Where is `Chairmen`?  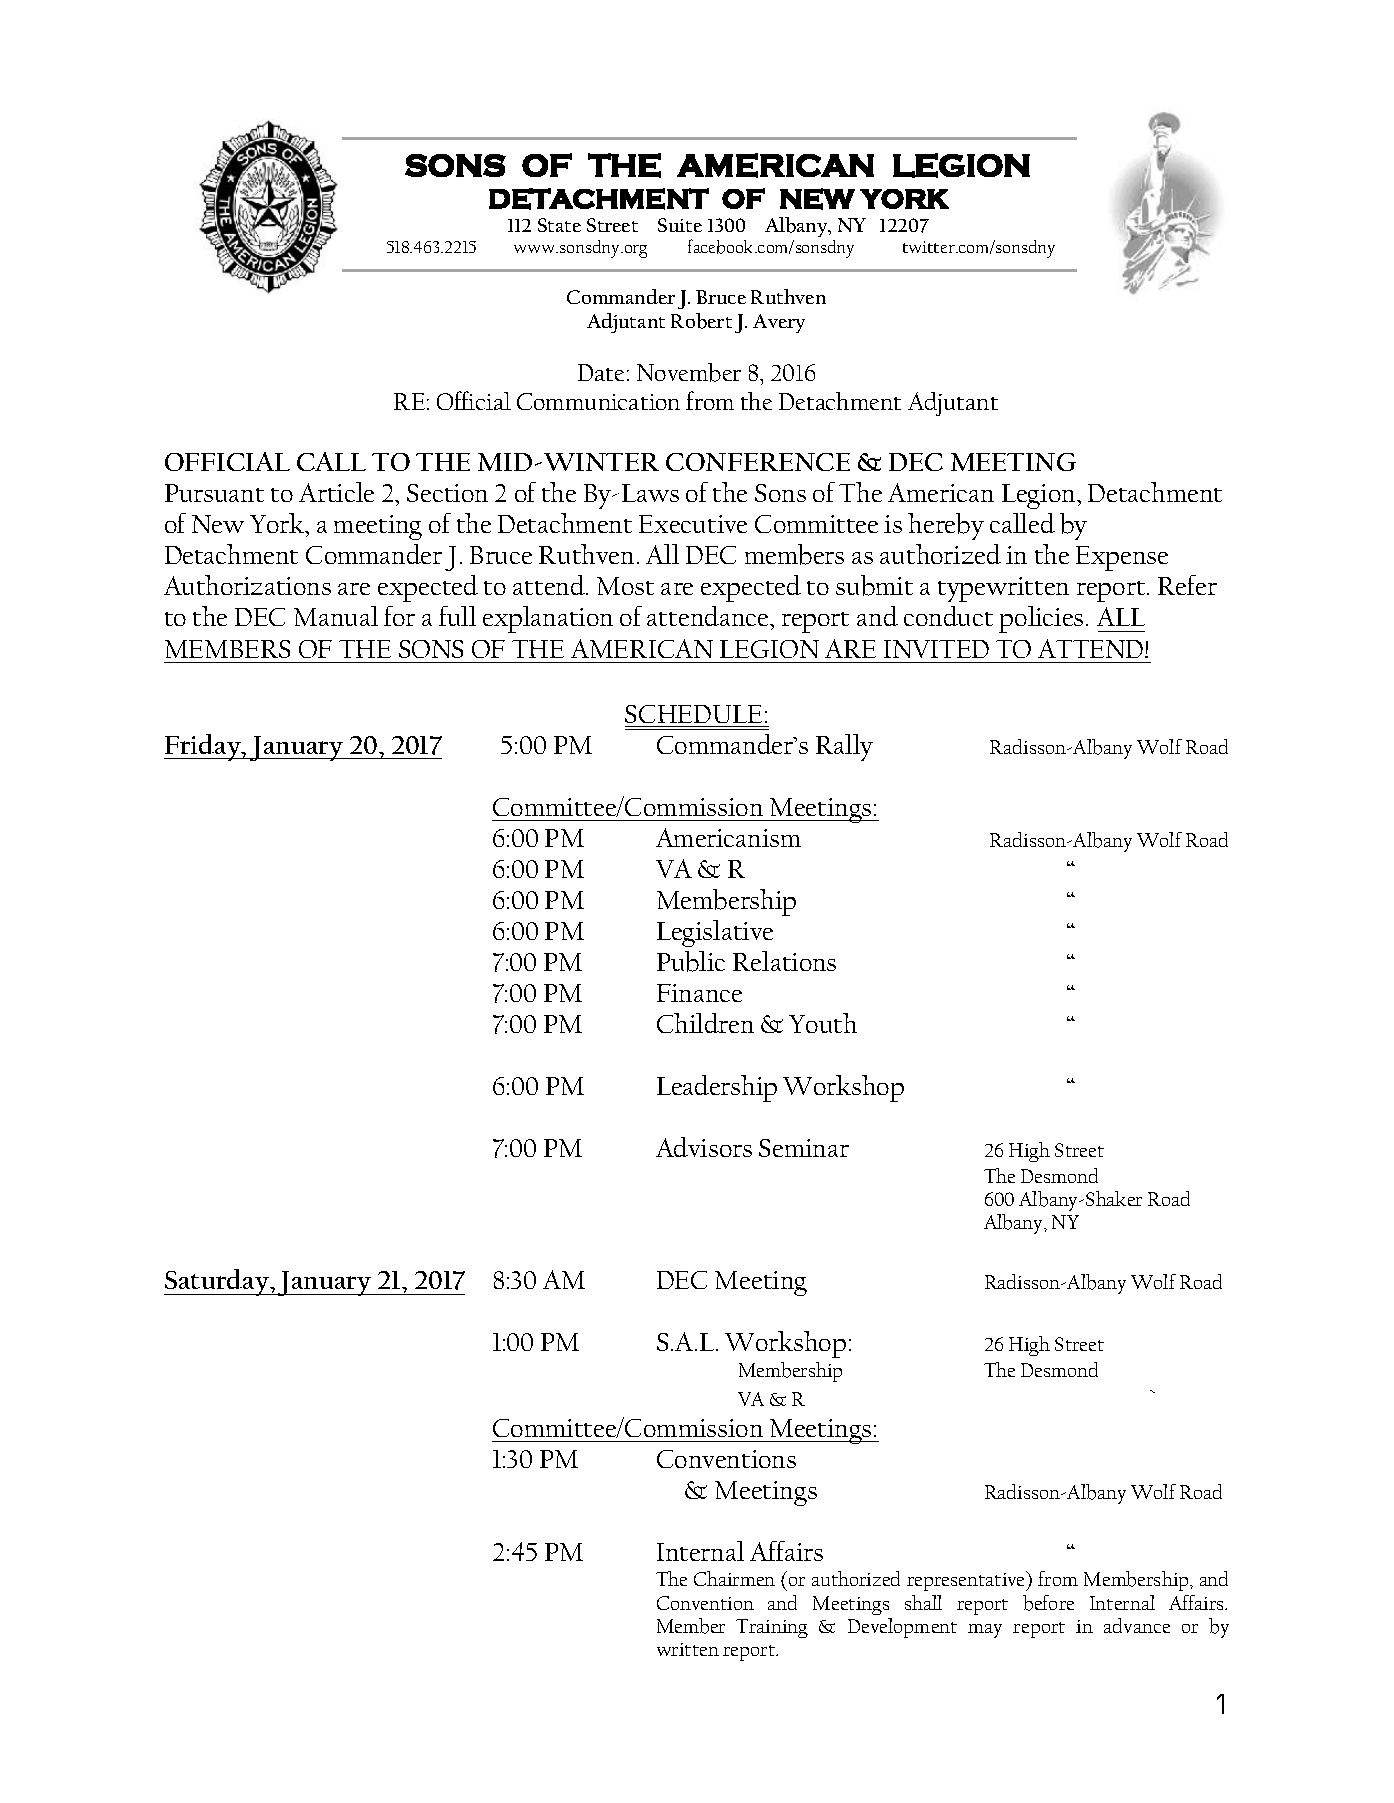
Chairmen is located at coordinates (734, 1578).
